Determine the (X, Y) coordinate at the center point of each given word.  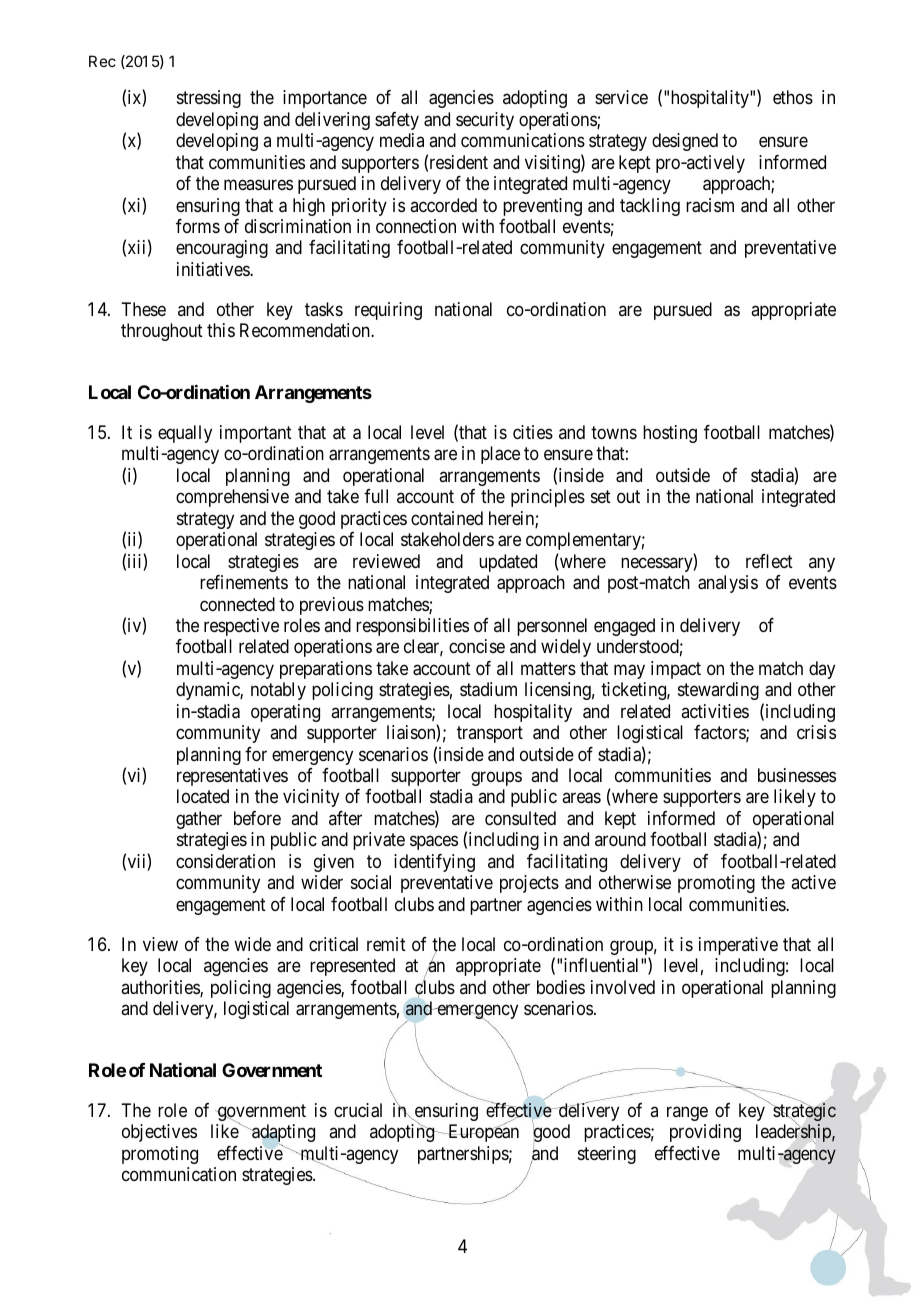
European (482, 1133)
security (485, 121)
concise (477, 646)
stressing (209, 99)
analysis (728, 584)
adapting (282, 1134)
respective (241, 627)
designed (685, 142)
